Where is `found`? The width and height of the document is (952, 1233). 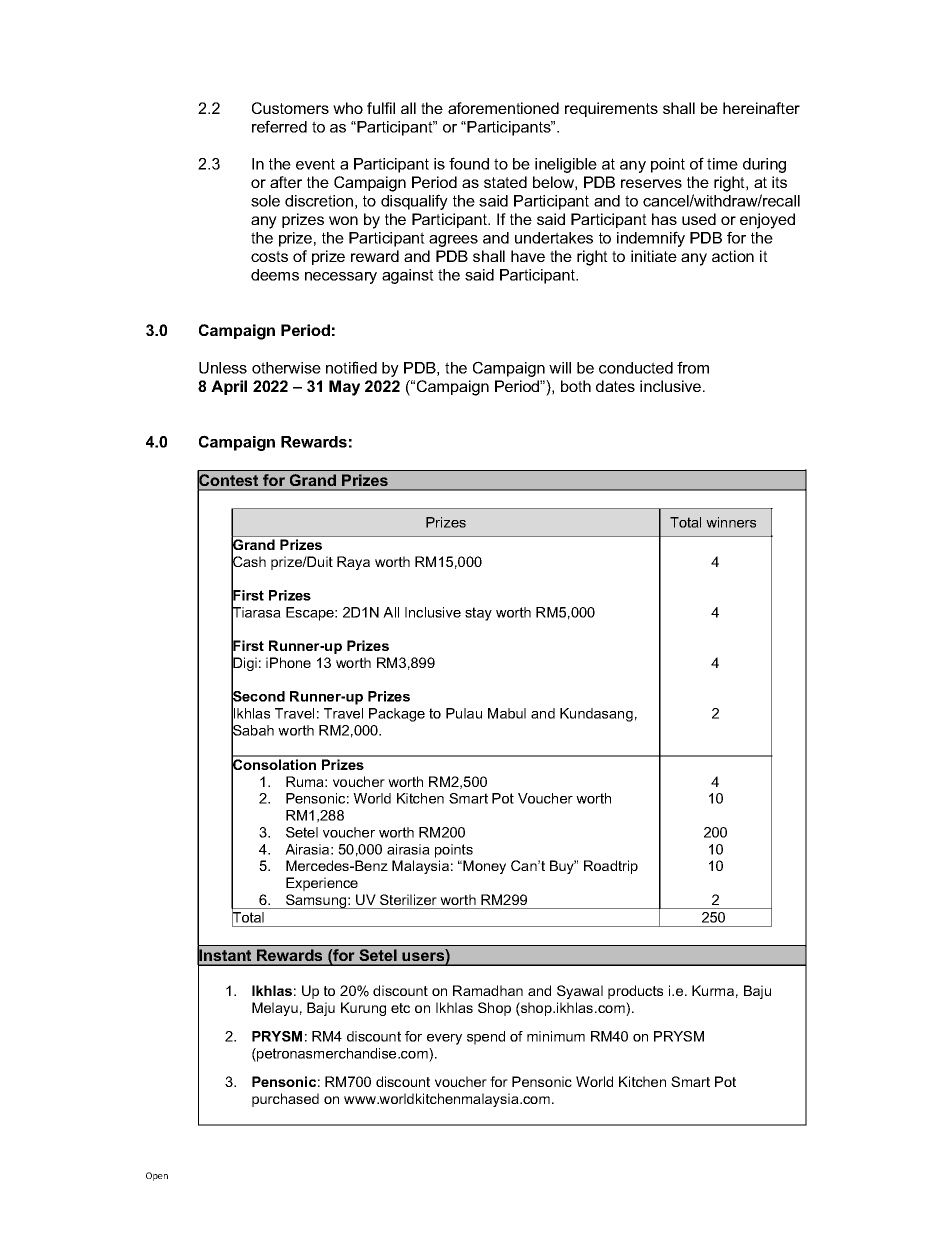
found is located at coordinates (469, 163).
